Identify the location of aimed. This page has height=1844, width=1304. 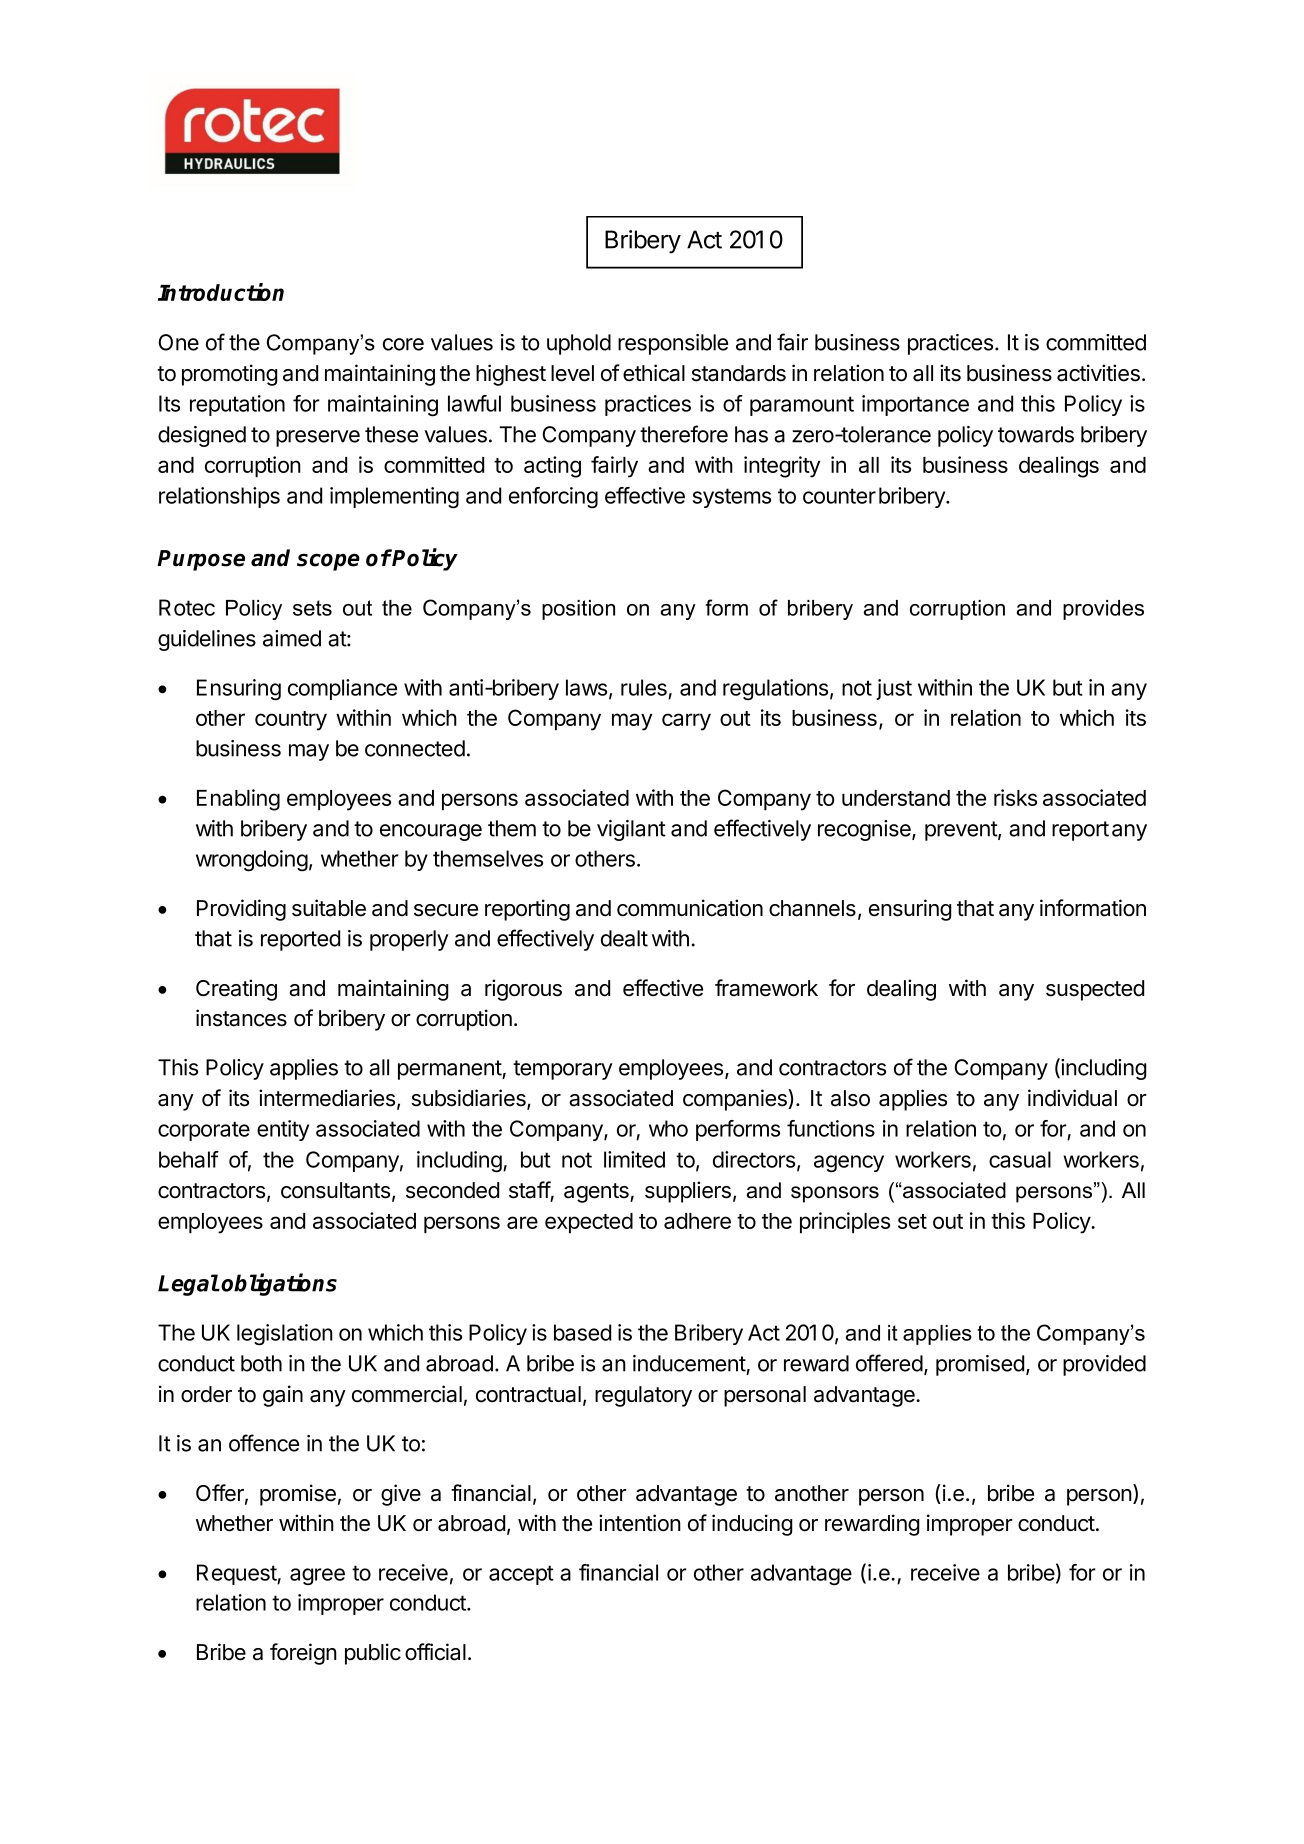
(292, 638).
